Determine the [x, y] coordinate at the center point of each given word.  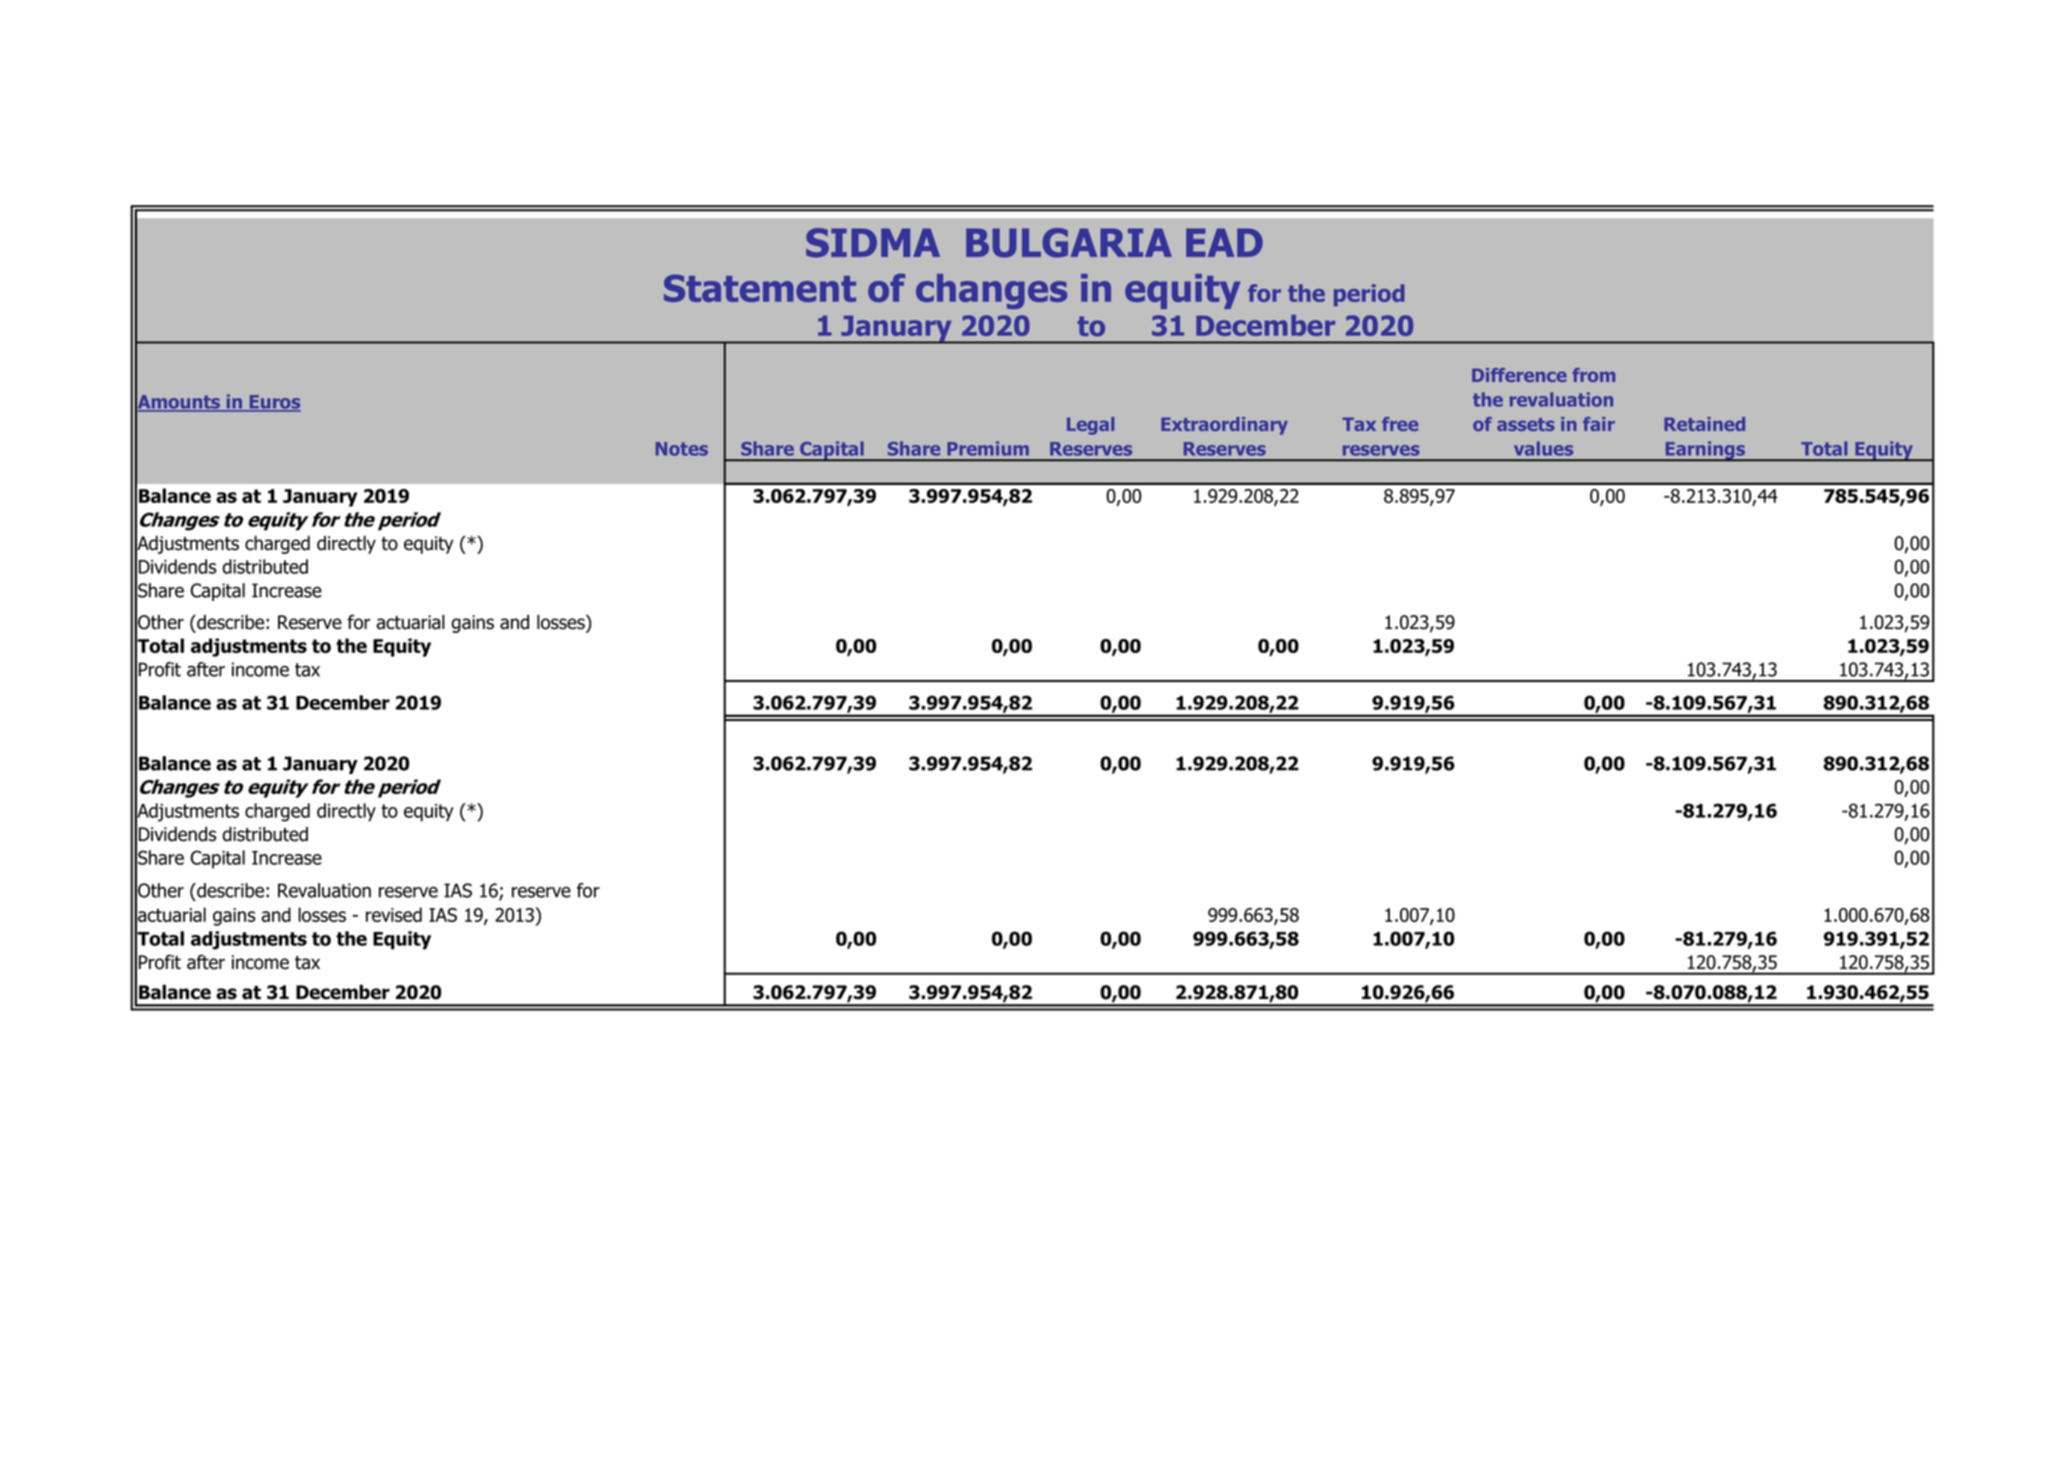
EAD [1224, 242]
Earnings [1705, 451]
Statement [760, 288]
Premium [988, 448]
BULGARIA [1069, 243]
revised [394, 914]
